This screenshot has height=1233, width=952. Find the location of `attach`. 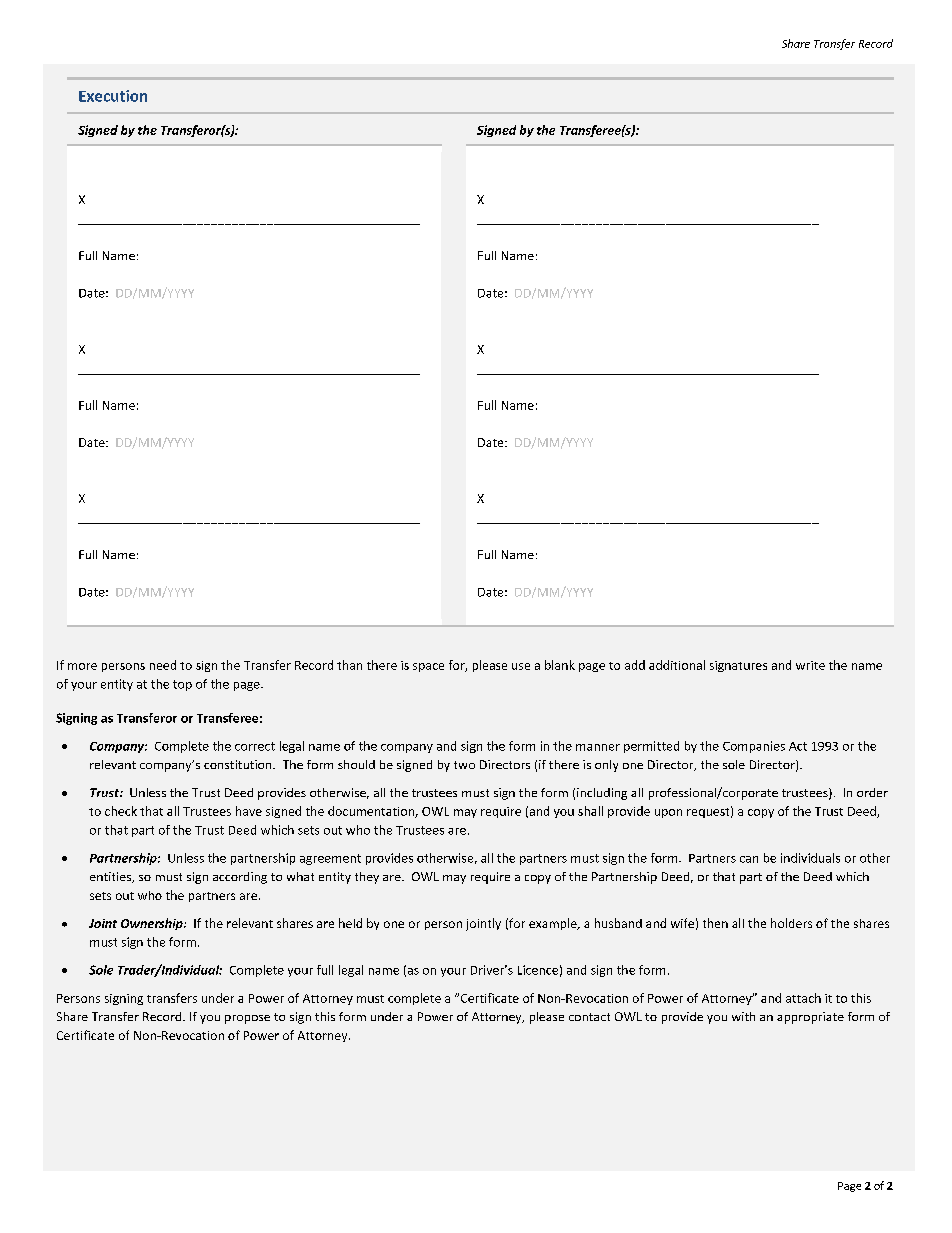

attach is located at coordinates (803, 998).
